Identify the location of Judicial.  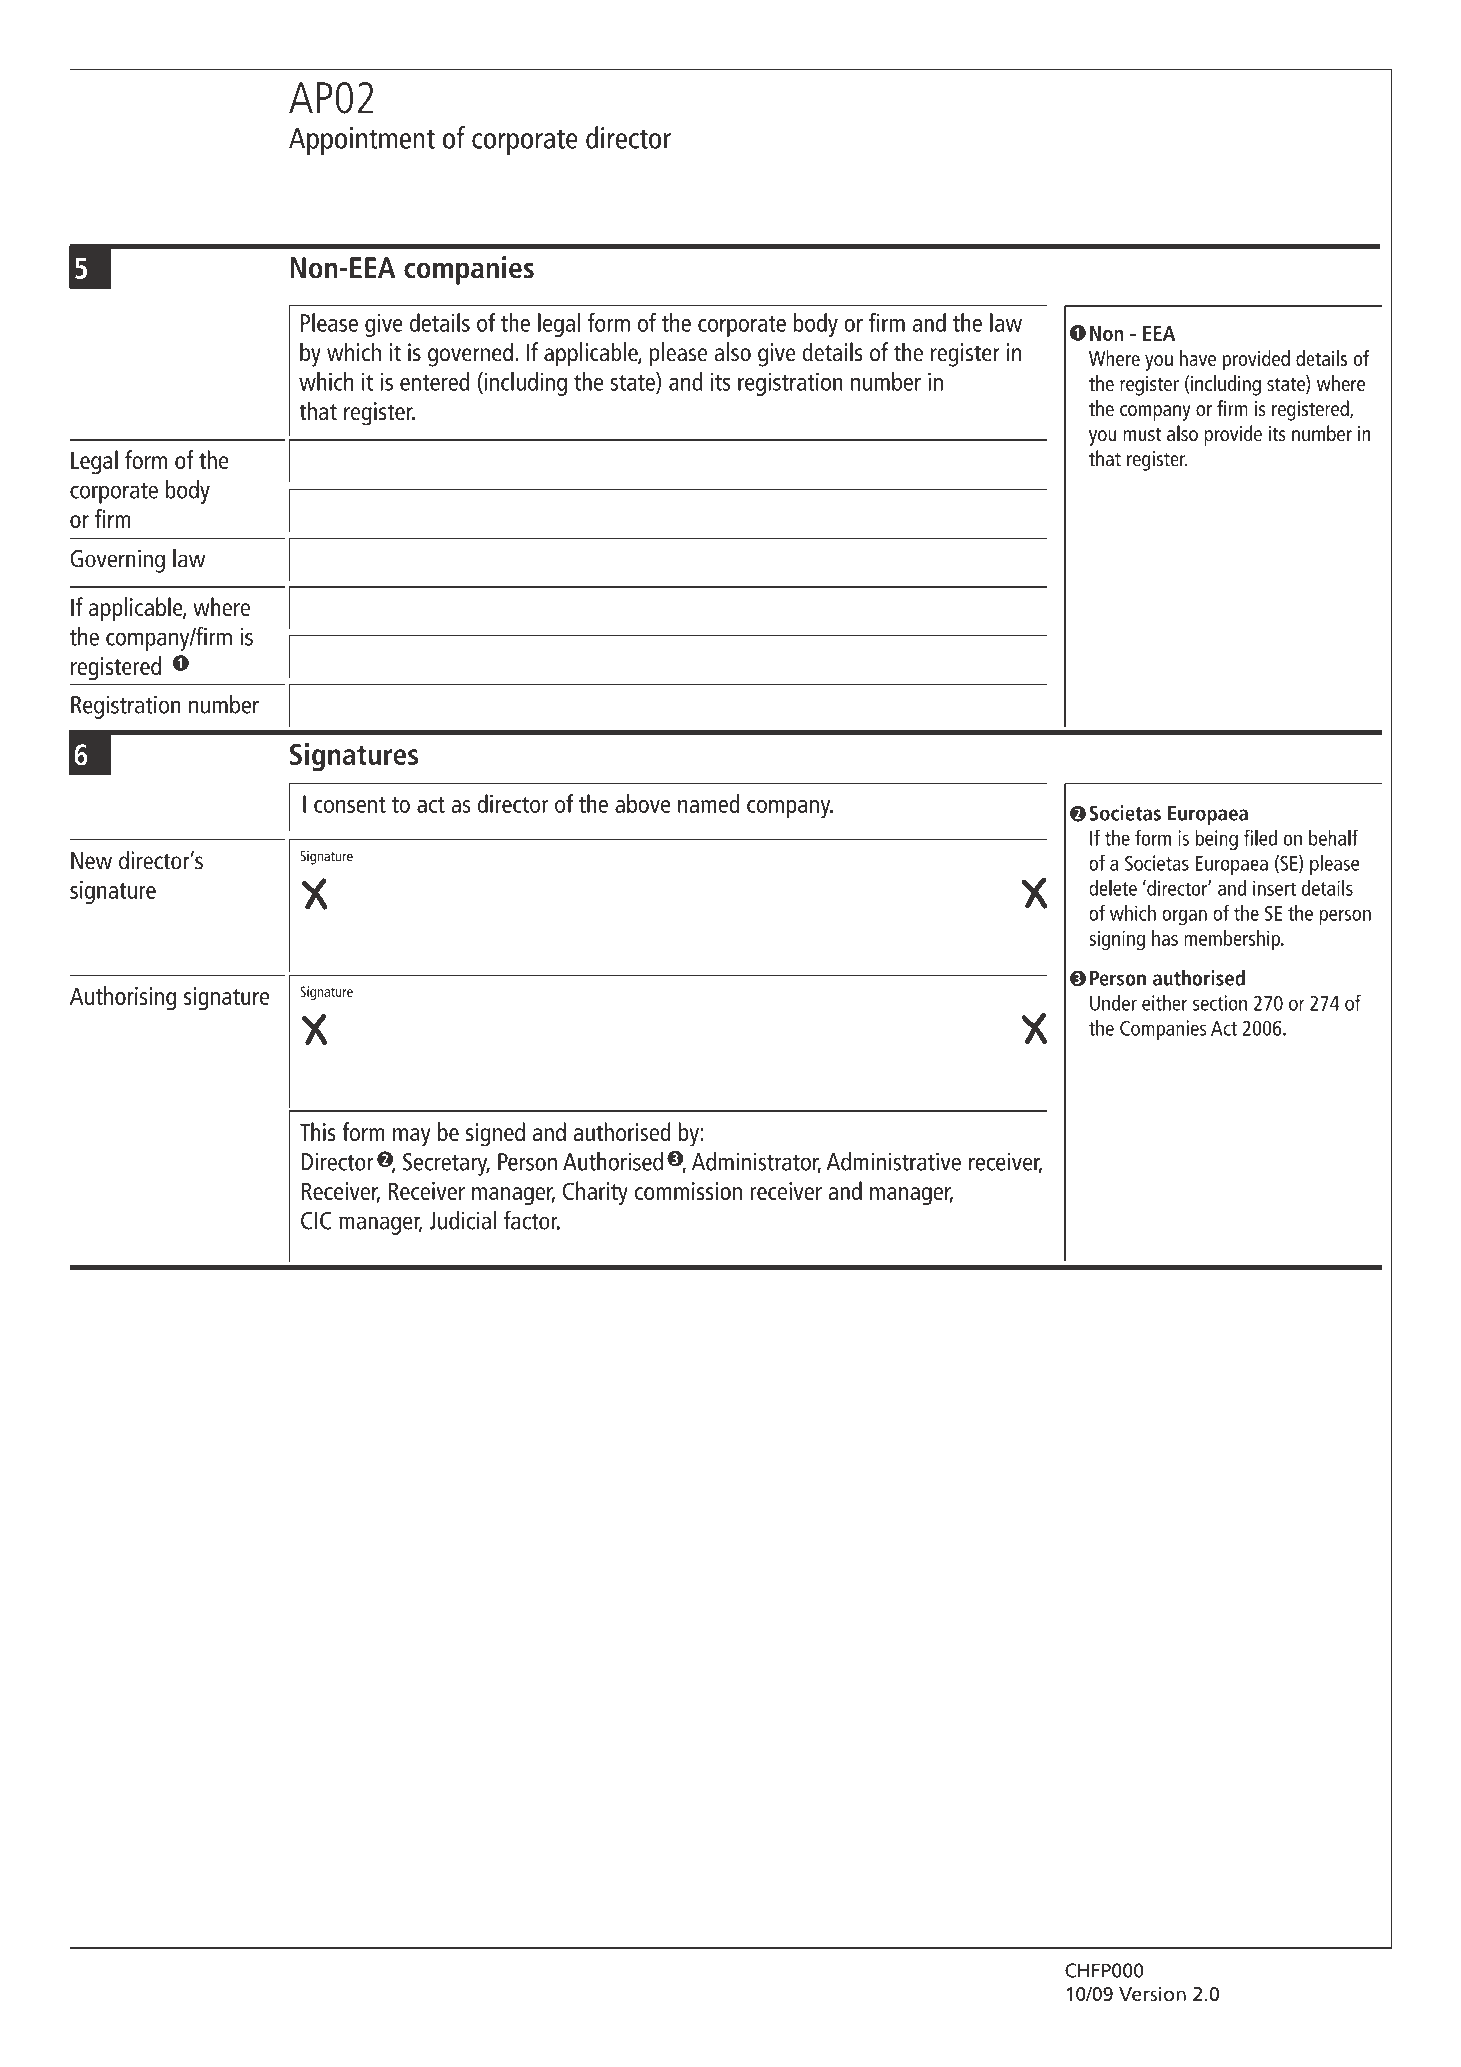
(462, 1220).
